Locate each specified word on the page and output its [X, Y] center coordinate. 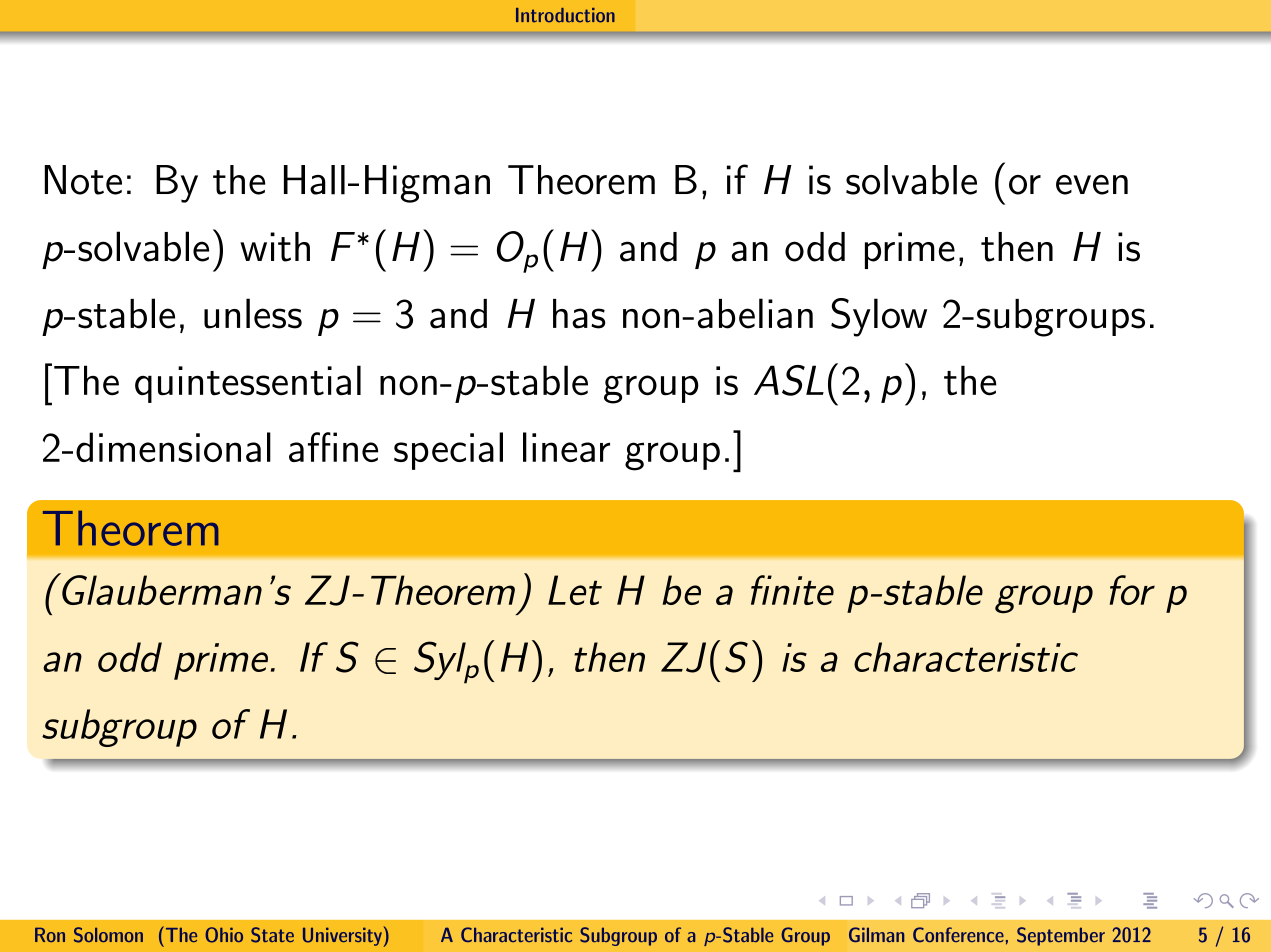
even [1092, 185]
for [1132, 590]
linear [566, 447]
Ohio [224, 935]
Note [83, 180]
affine [333, 447]
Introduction [565, 15]
